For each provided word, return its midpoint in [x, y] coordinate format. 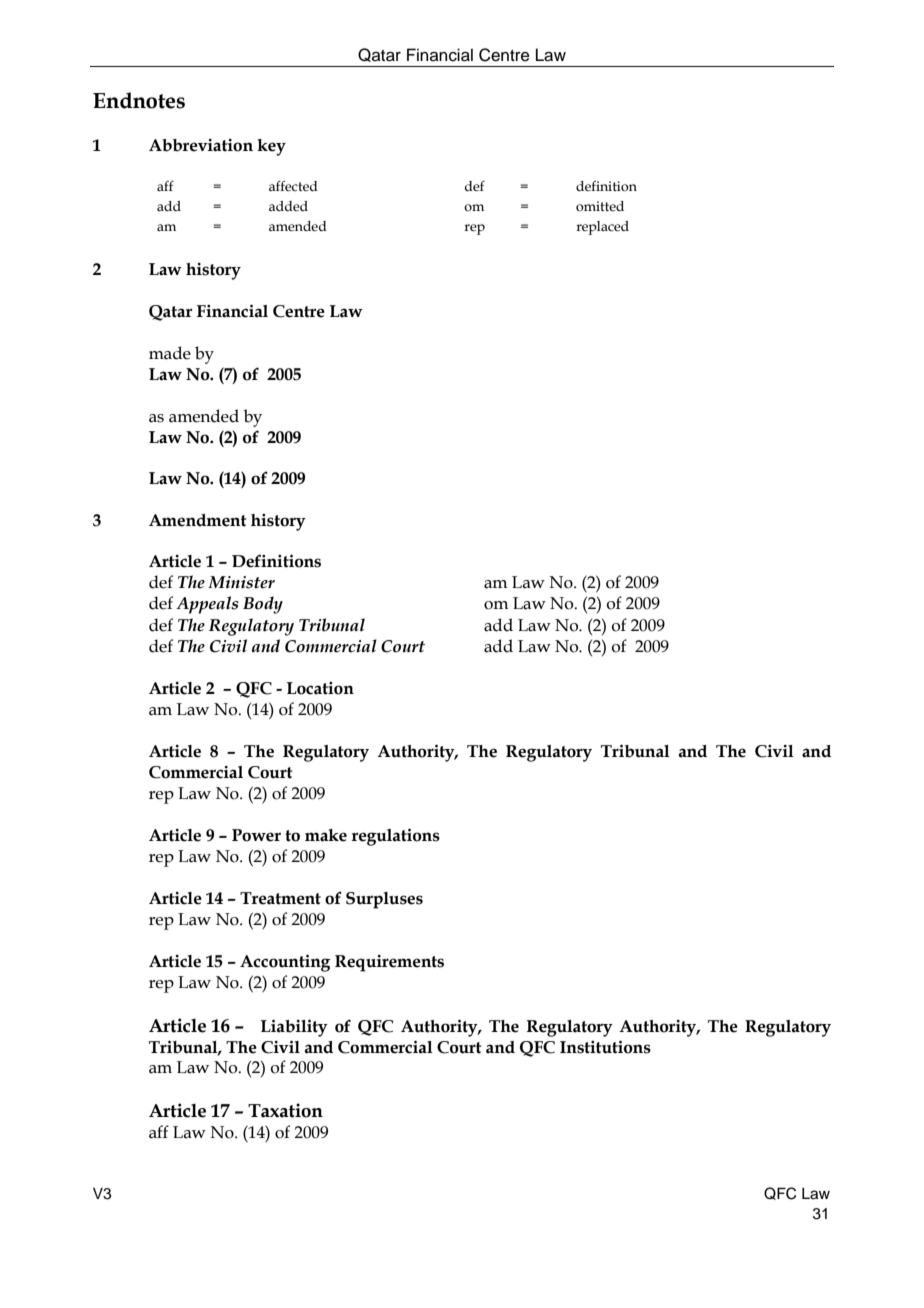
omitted [600, 206]
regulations [395, 837]
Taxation [285, 1110]
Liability [294, 1028]
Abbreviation [201, 145]
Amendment [197, 520]
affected [293, 186]
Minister [241, 582]
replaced [602, 228]
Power [256, 835]
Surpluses [384, 900]
